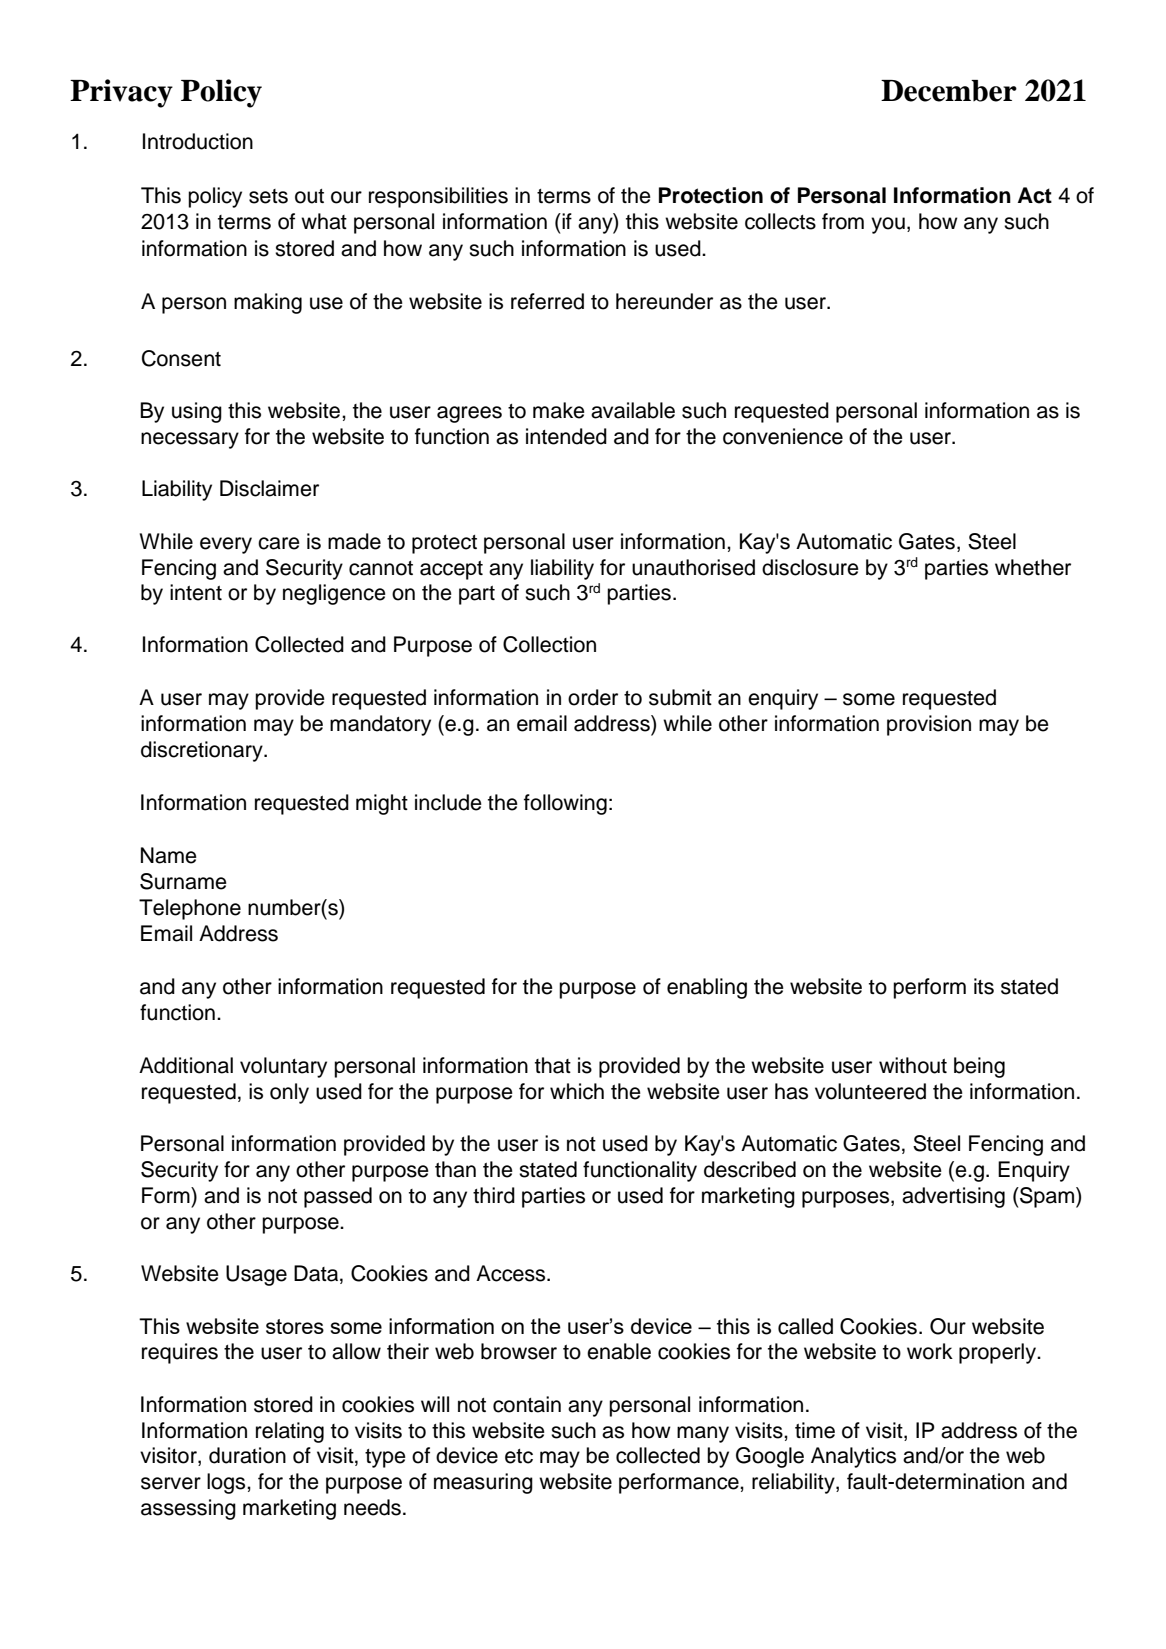 This screenshot has width=1166, height=1649. Describe the element at coordinates (929, 725) in the screenshot. I see `provision` at that location.
